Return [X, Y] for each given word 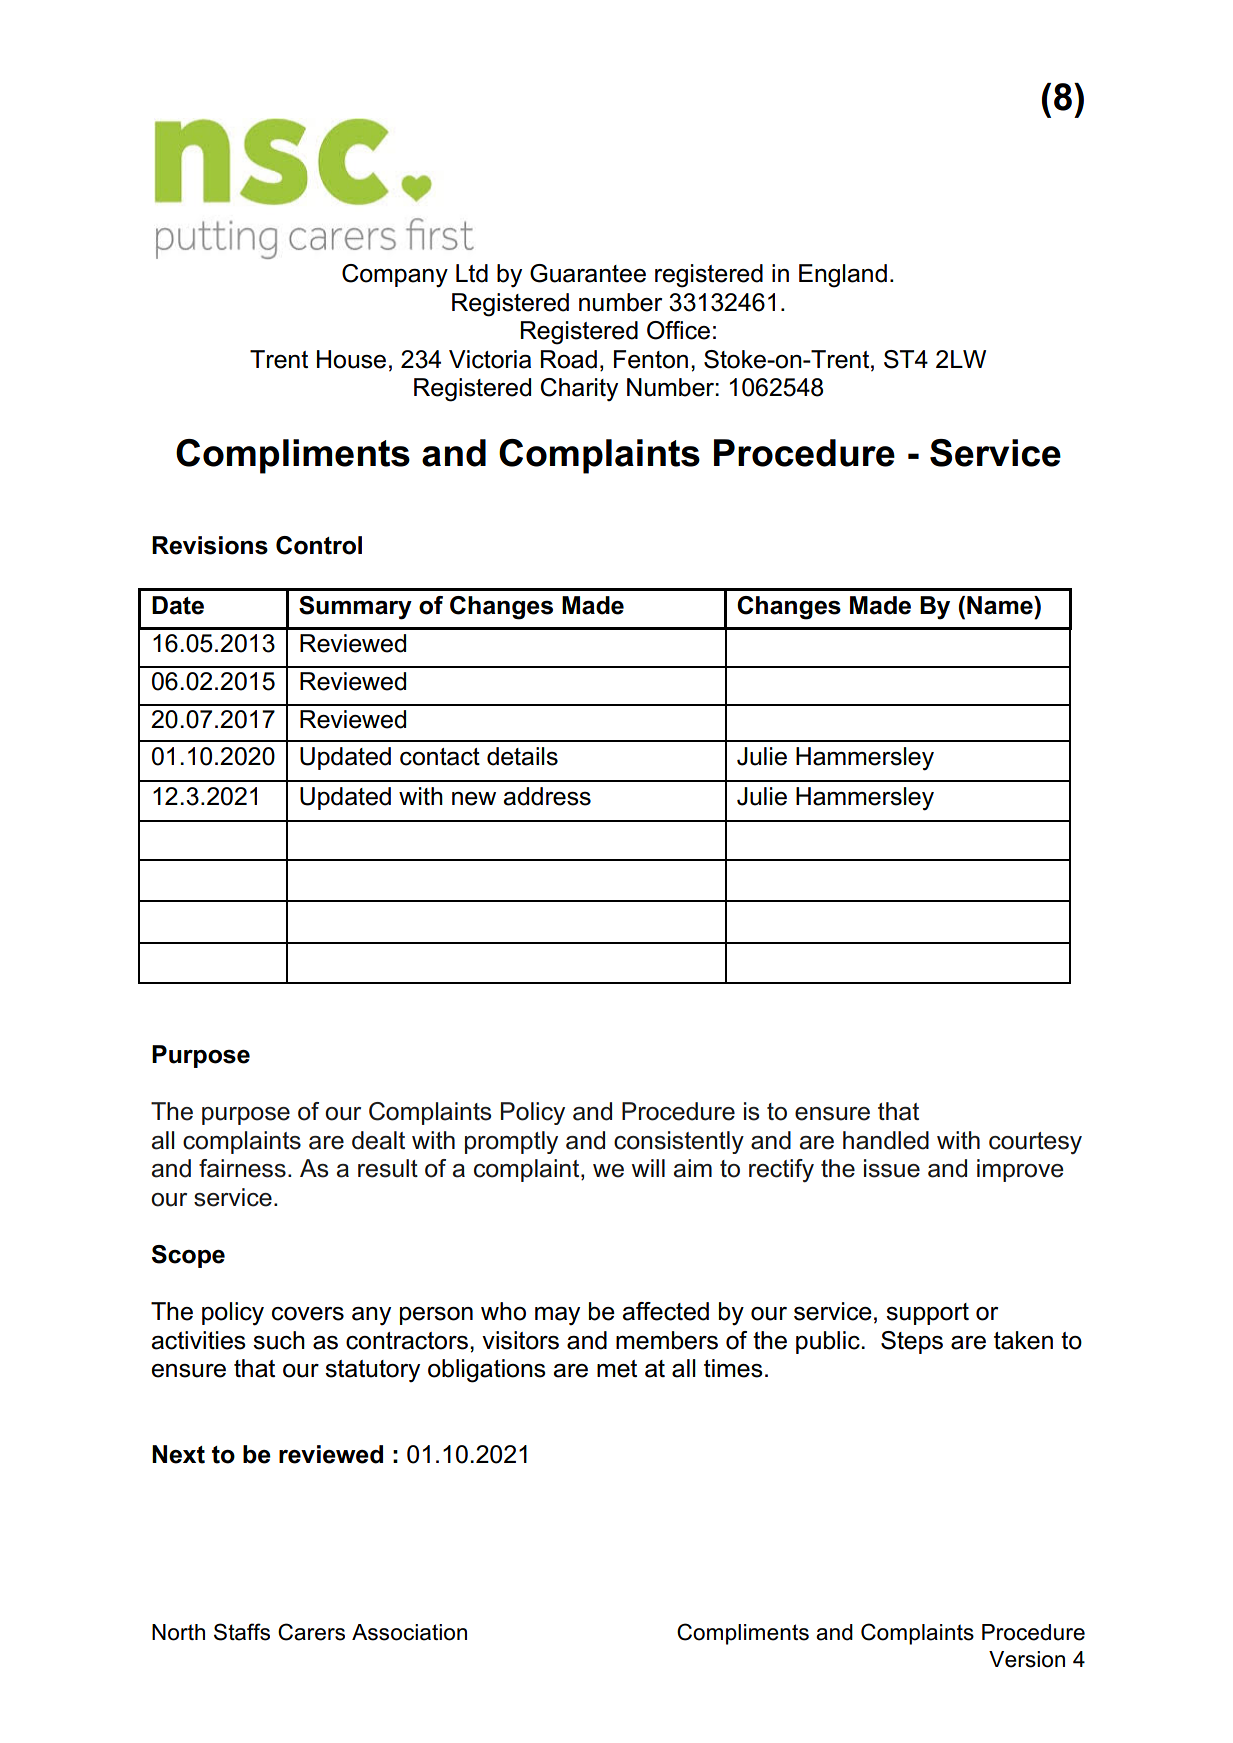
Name [1001, 605]
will [648, 1168]
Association [409, 1632]
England [843, 276]
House [351, 359]
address [547, 796]
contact [440, 757]
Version [1027, 1659]
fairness [242, 1168]
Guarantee [588, 273]
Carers [311, 1632]
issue [892, 1168]
